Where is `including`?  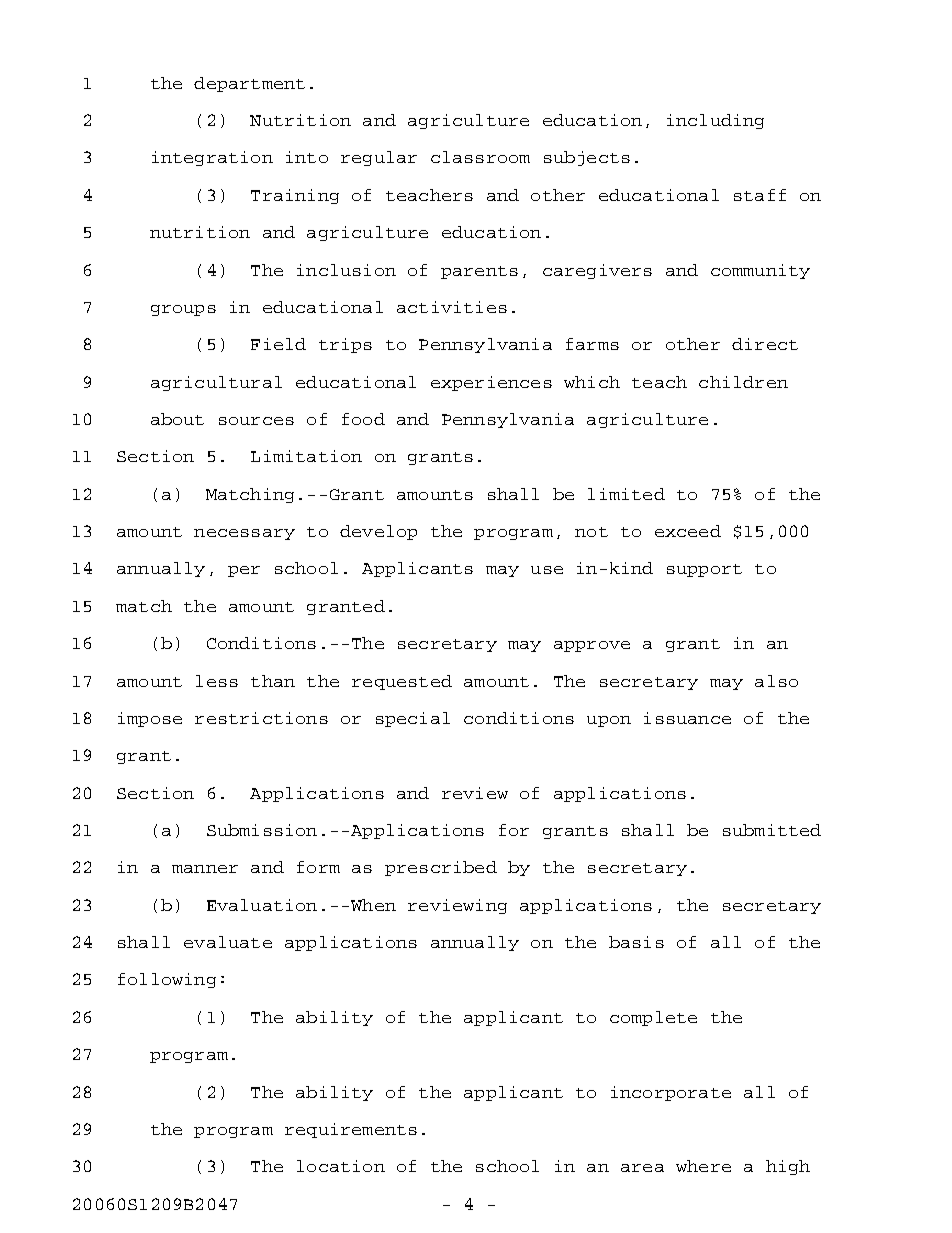
including is located at coordinates (715, 121).
